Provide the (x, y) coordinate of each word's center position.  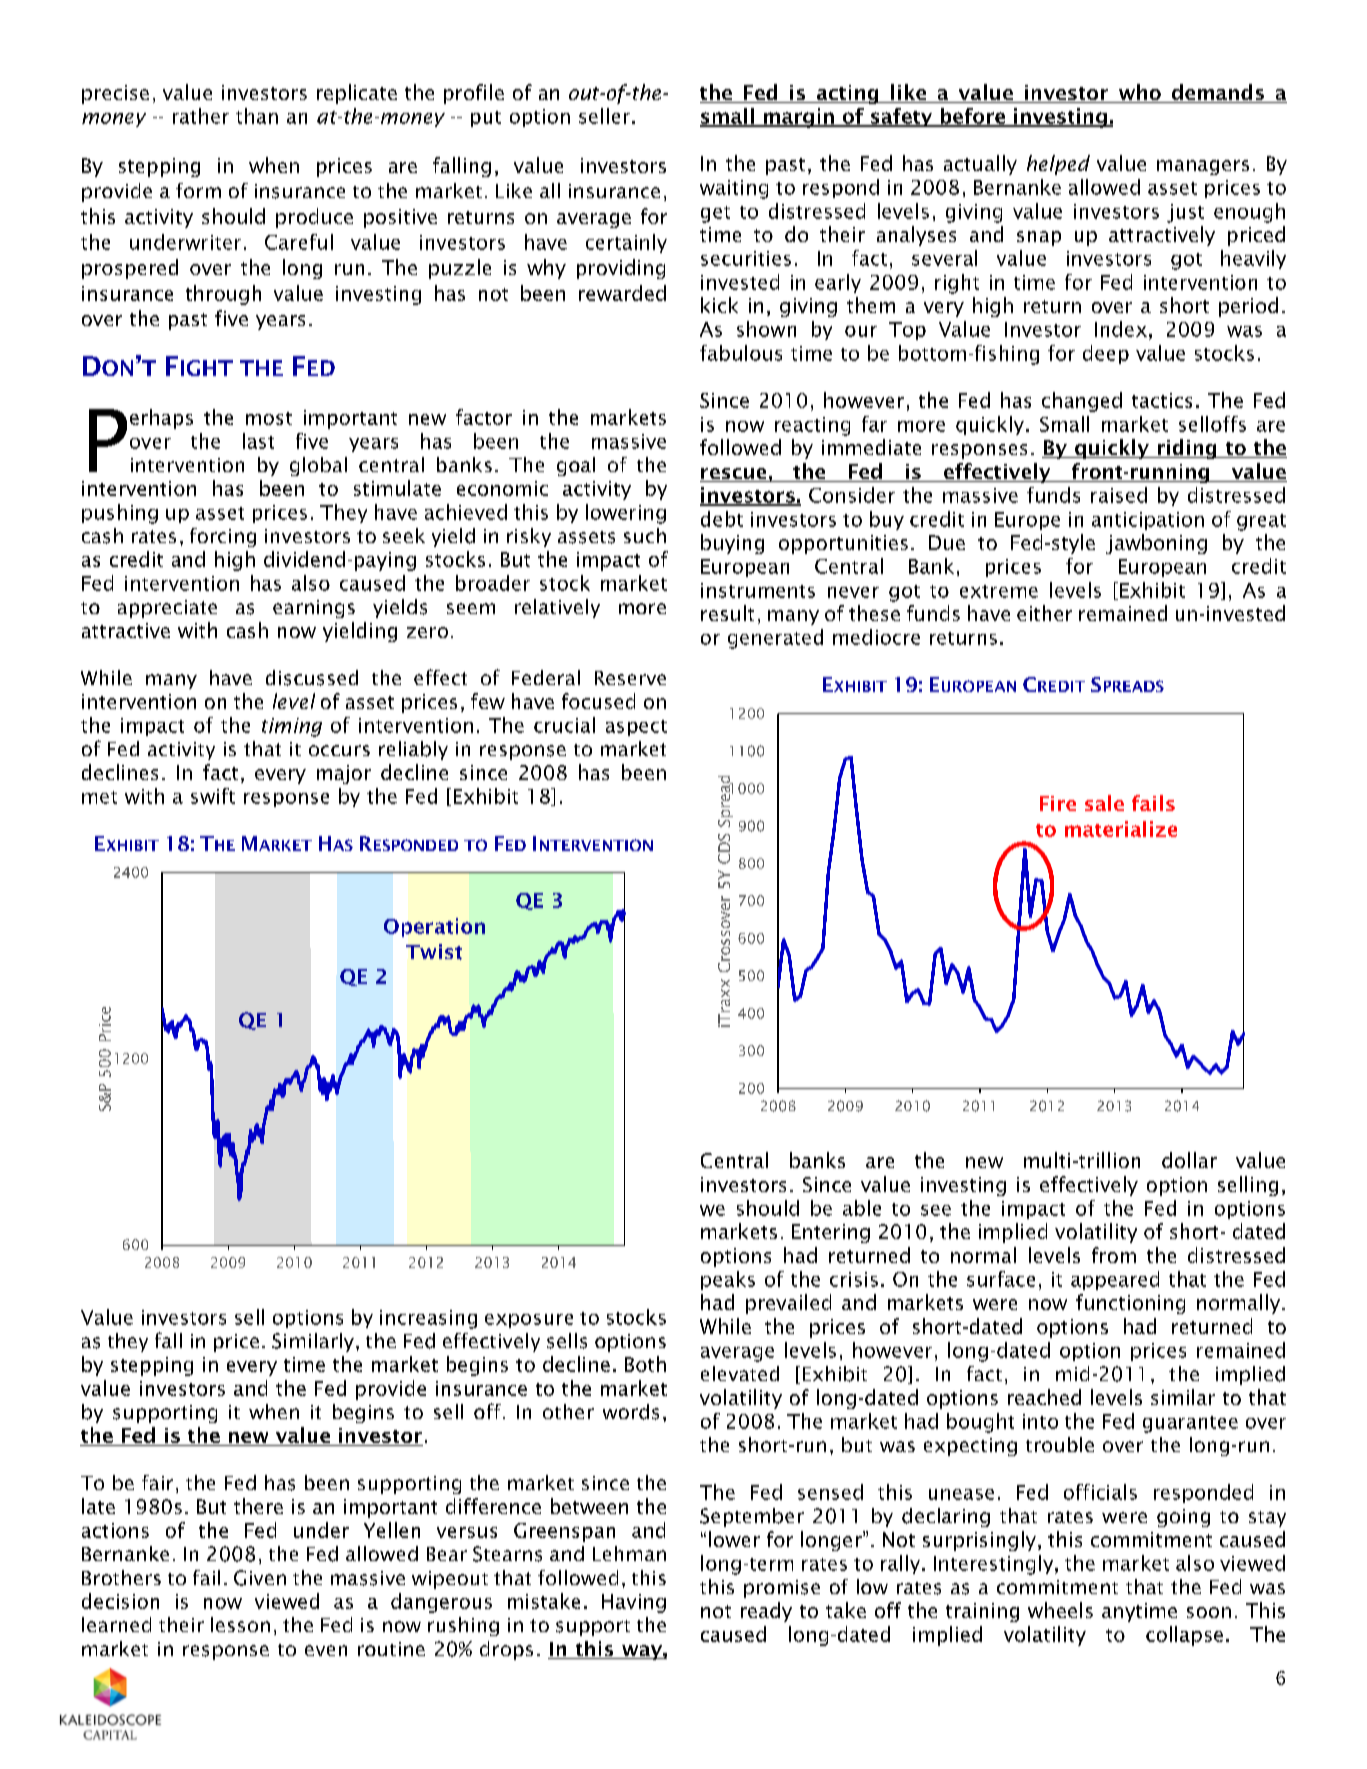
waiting (734, 189)
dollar (1189, 1160)
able (862, 1208)
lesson (240, 1624)
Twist (434, 952)
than (257, 116)
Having (634, 1603)
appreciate (167, 609)
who (1139, 93)
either (1044, 613)
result (727, 613)
